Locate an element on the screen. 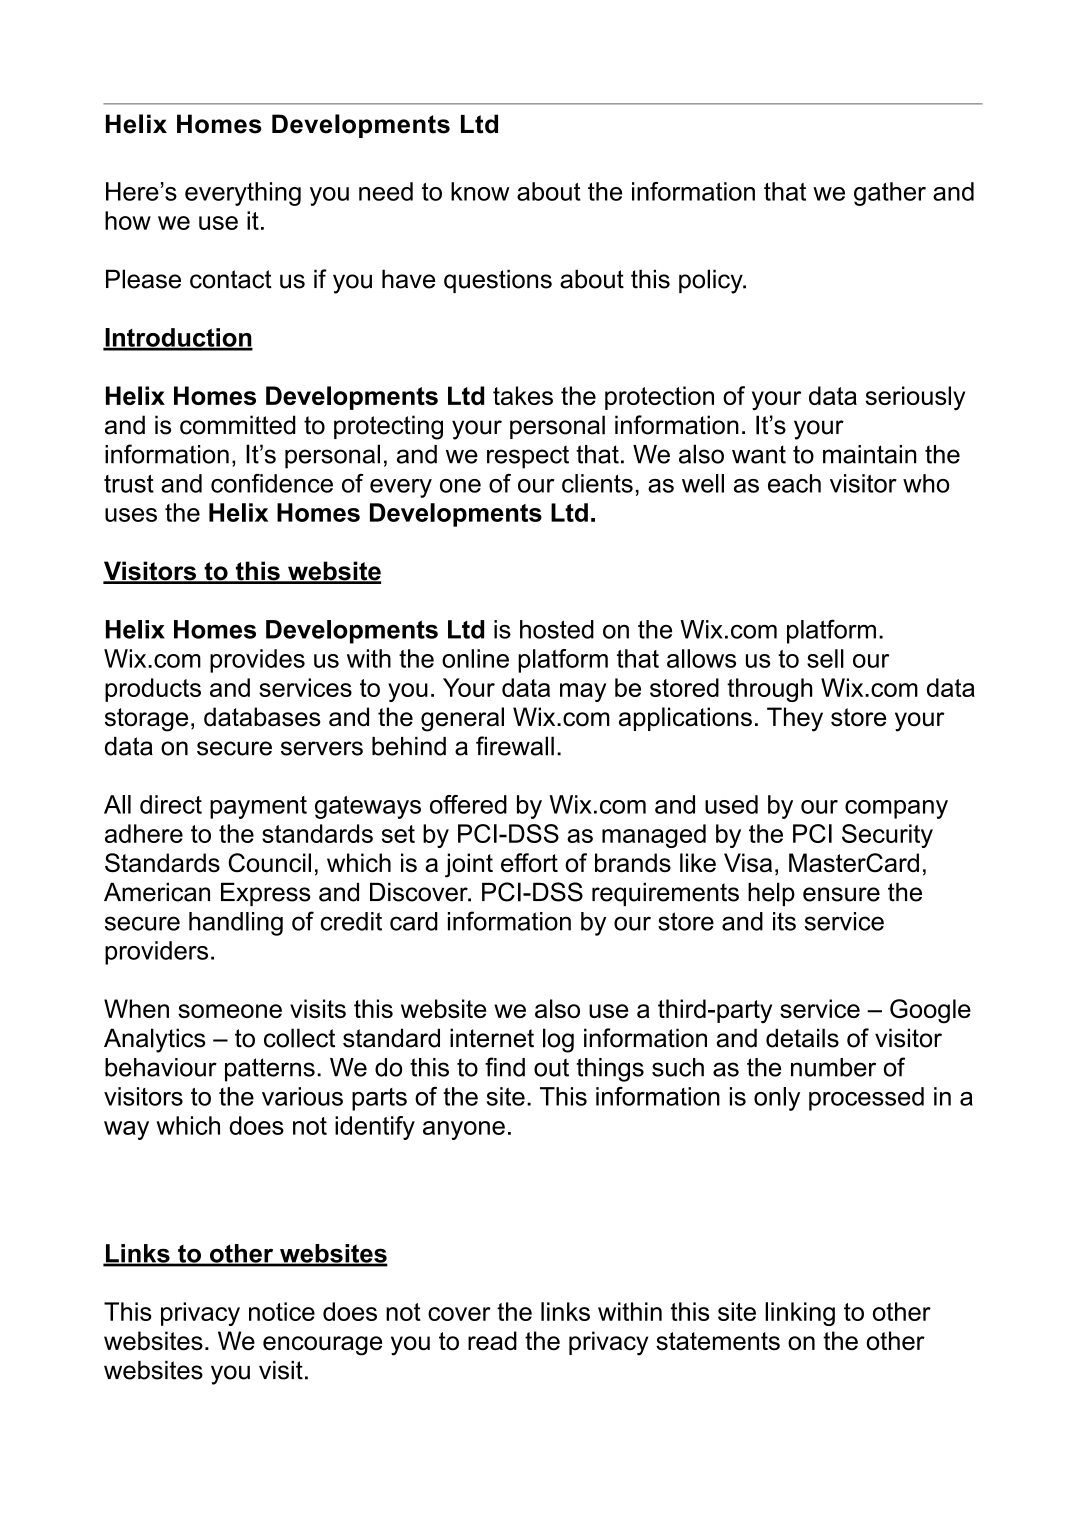  contact is located at coordinates (231, 279).
